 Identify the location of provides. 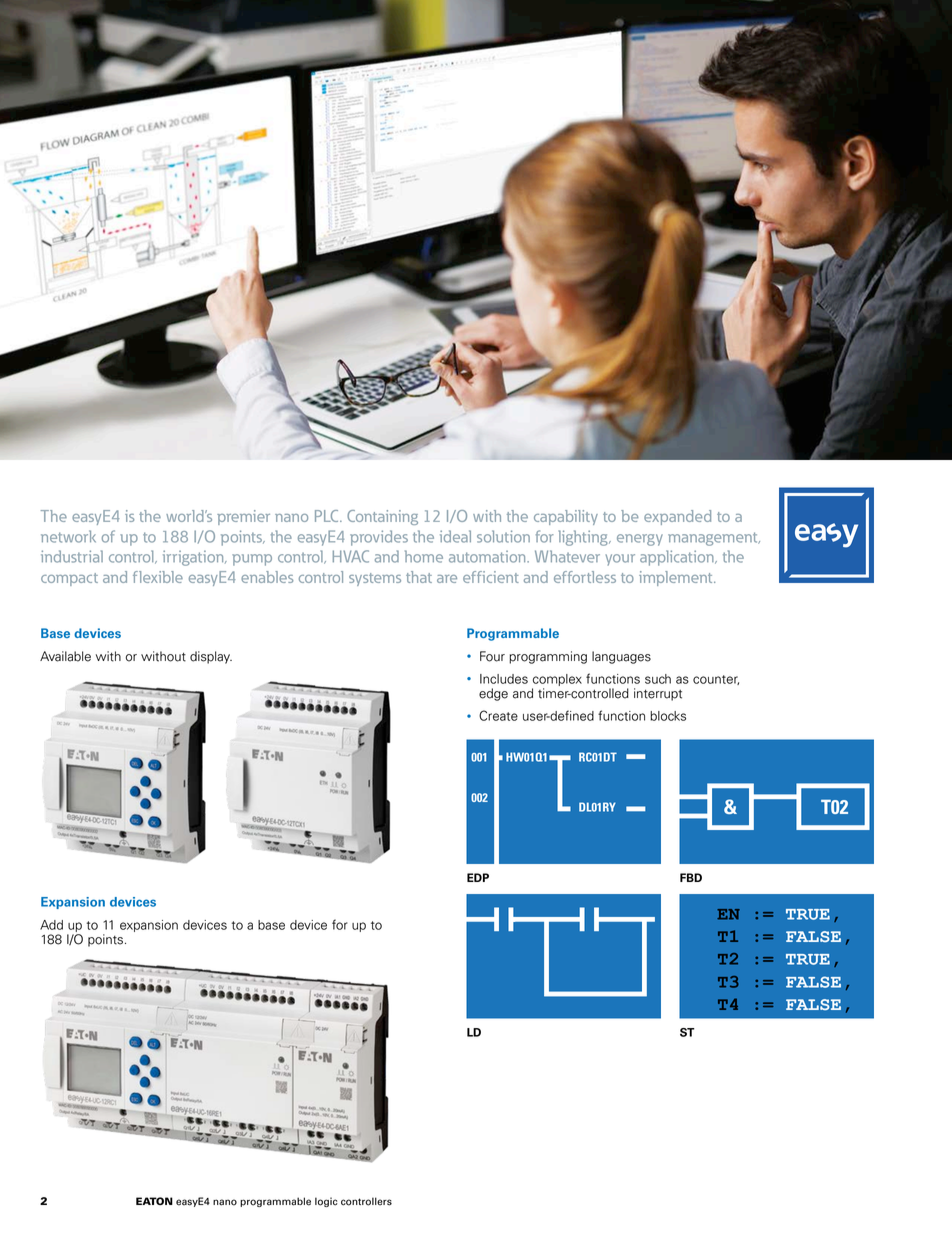
(379, 538).
